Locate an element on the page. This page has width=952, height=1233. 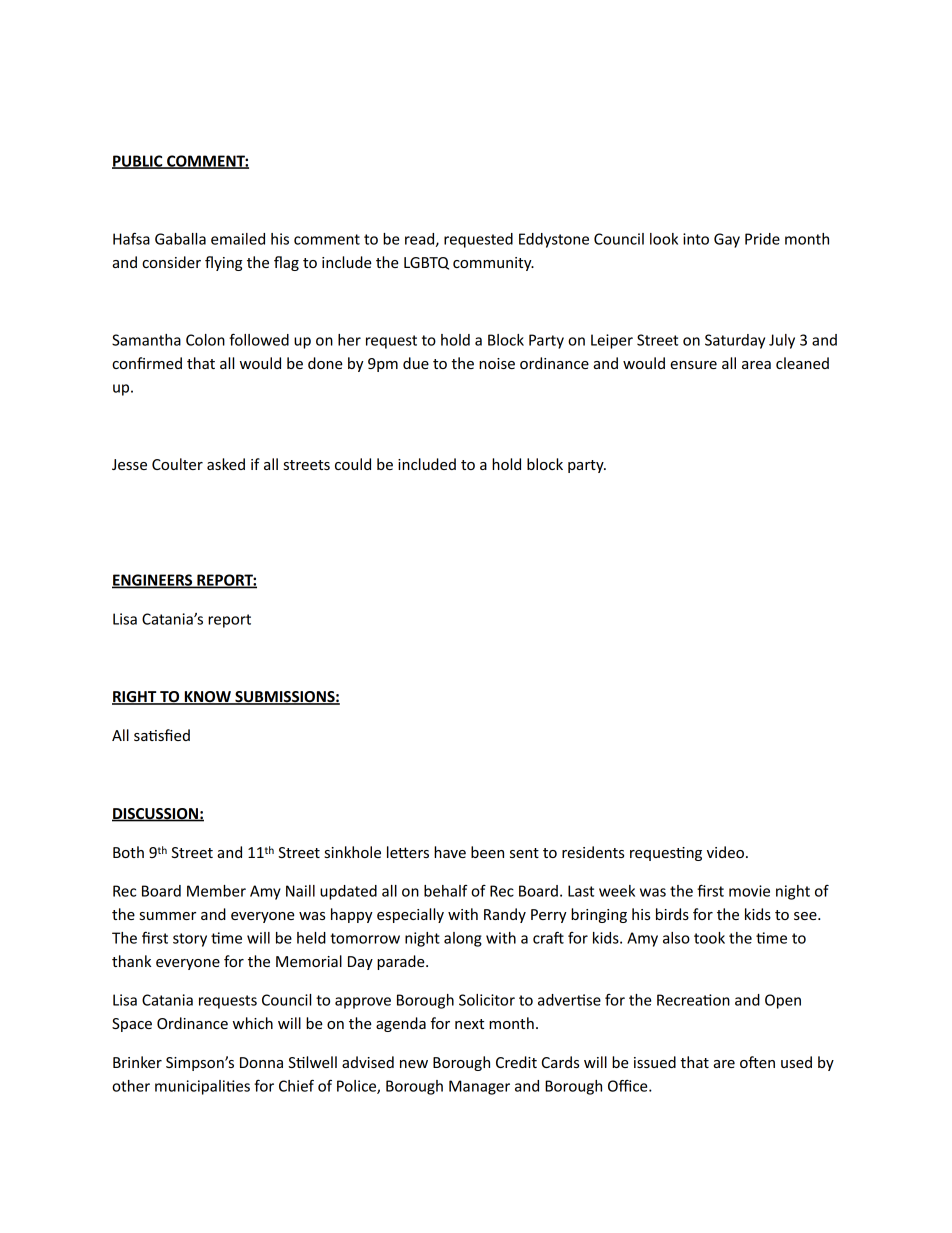
ENGINEERS is located at coordinates (153, 581).
